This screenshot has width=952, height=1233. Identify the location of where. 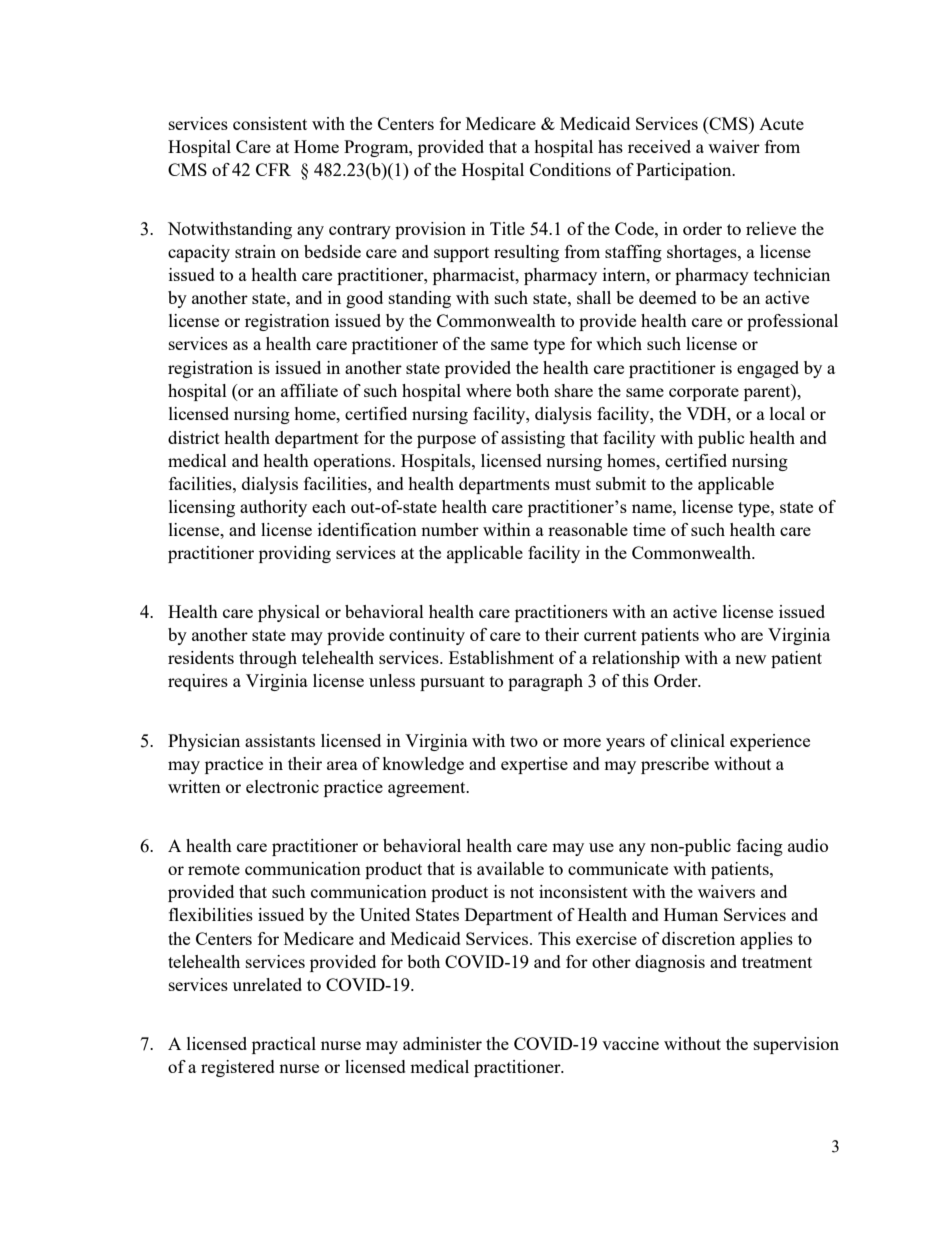
(488, 390).
